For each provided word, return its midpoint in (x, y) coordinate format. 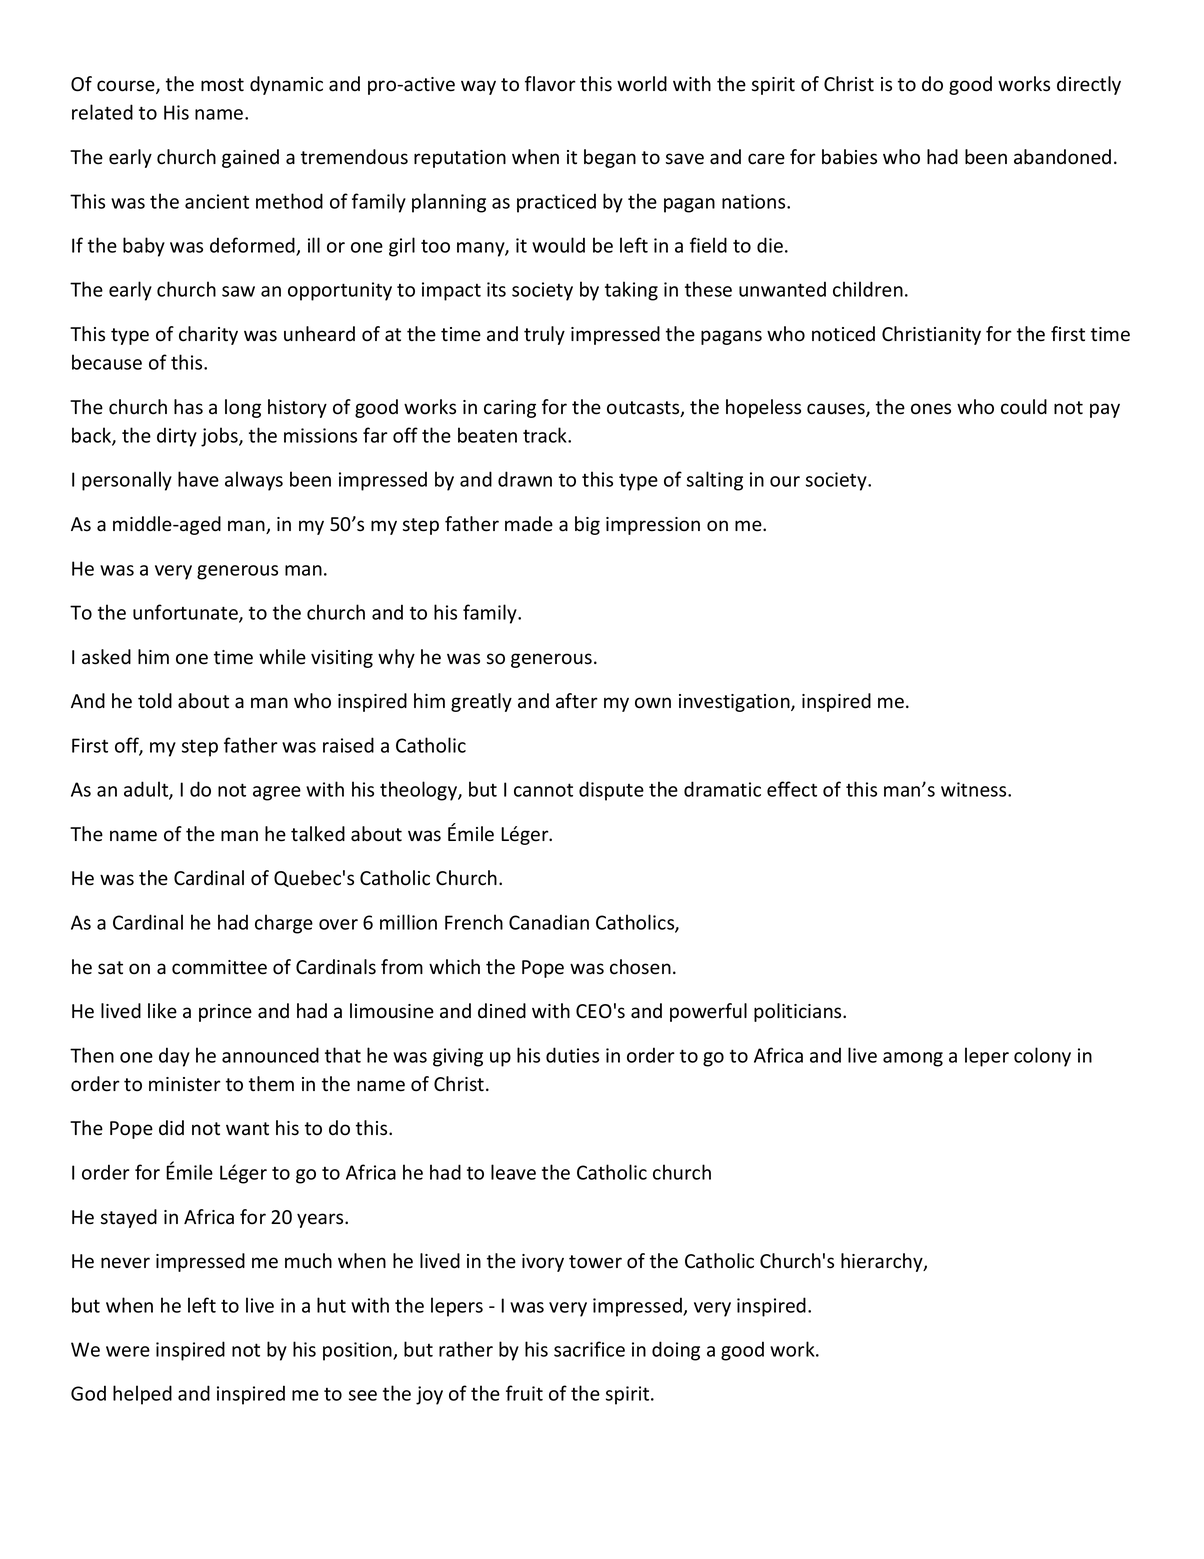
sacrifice (589, 1349)
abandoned (1062, 157)
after (577, 701)
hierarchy (883, 1262)
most (222, 85)
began (610, 158)
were (128, 1351)
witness (975, 789)
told (155, 701)
